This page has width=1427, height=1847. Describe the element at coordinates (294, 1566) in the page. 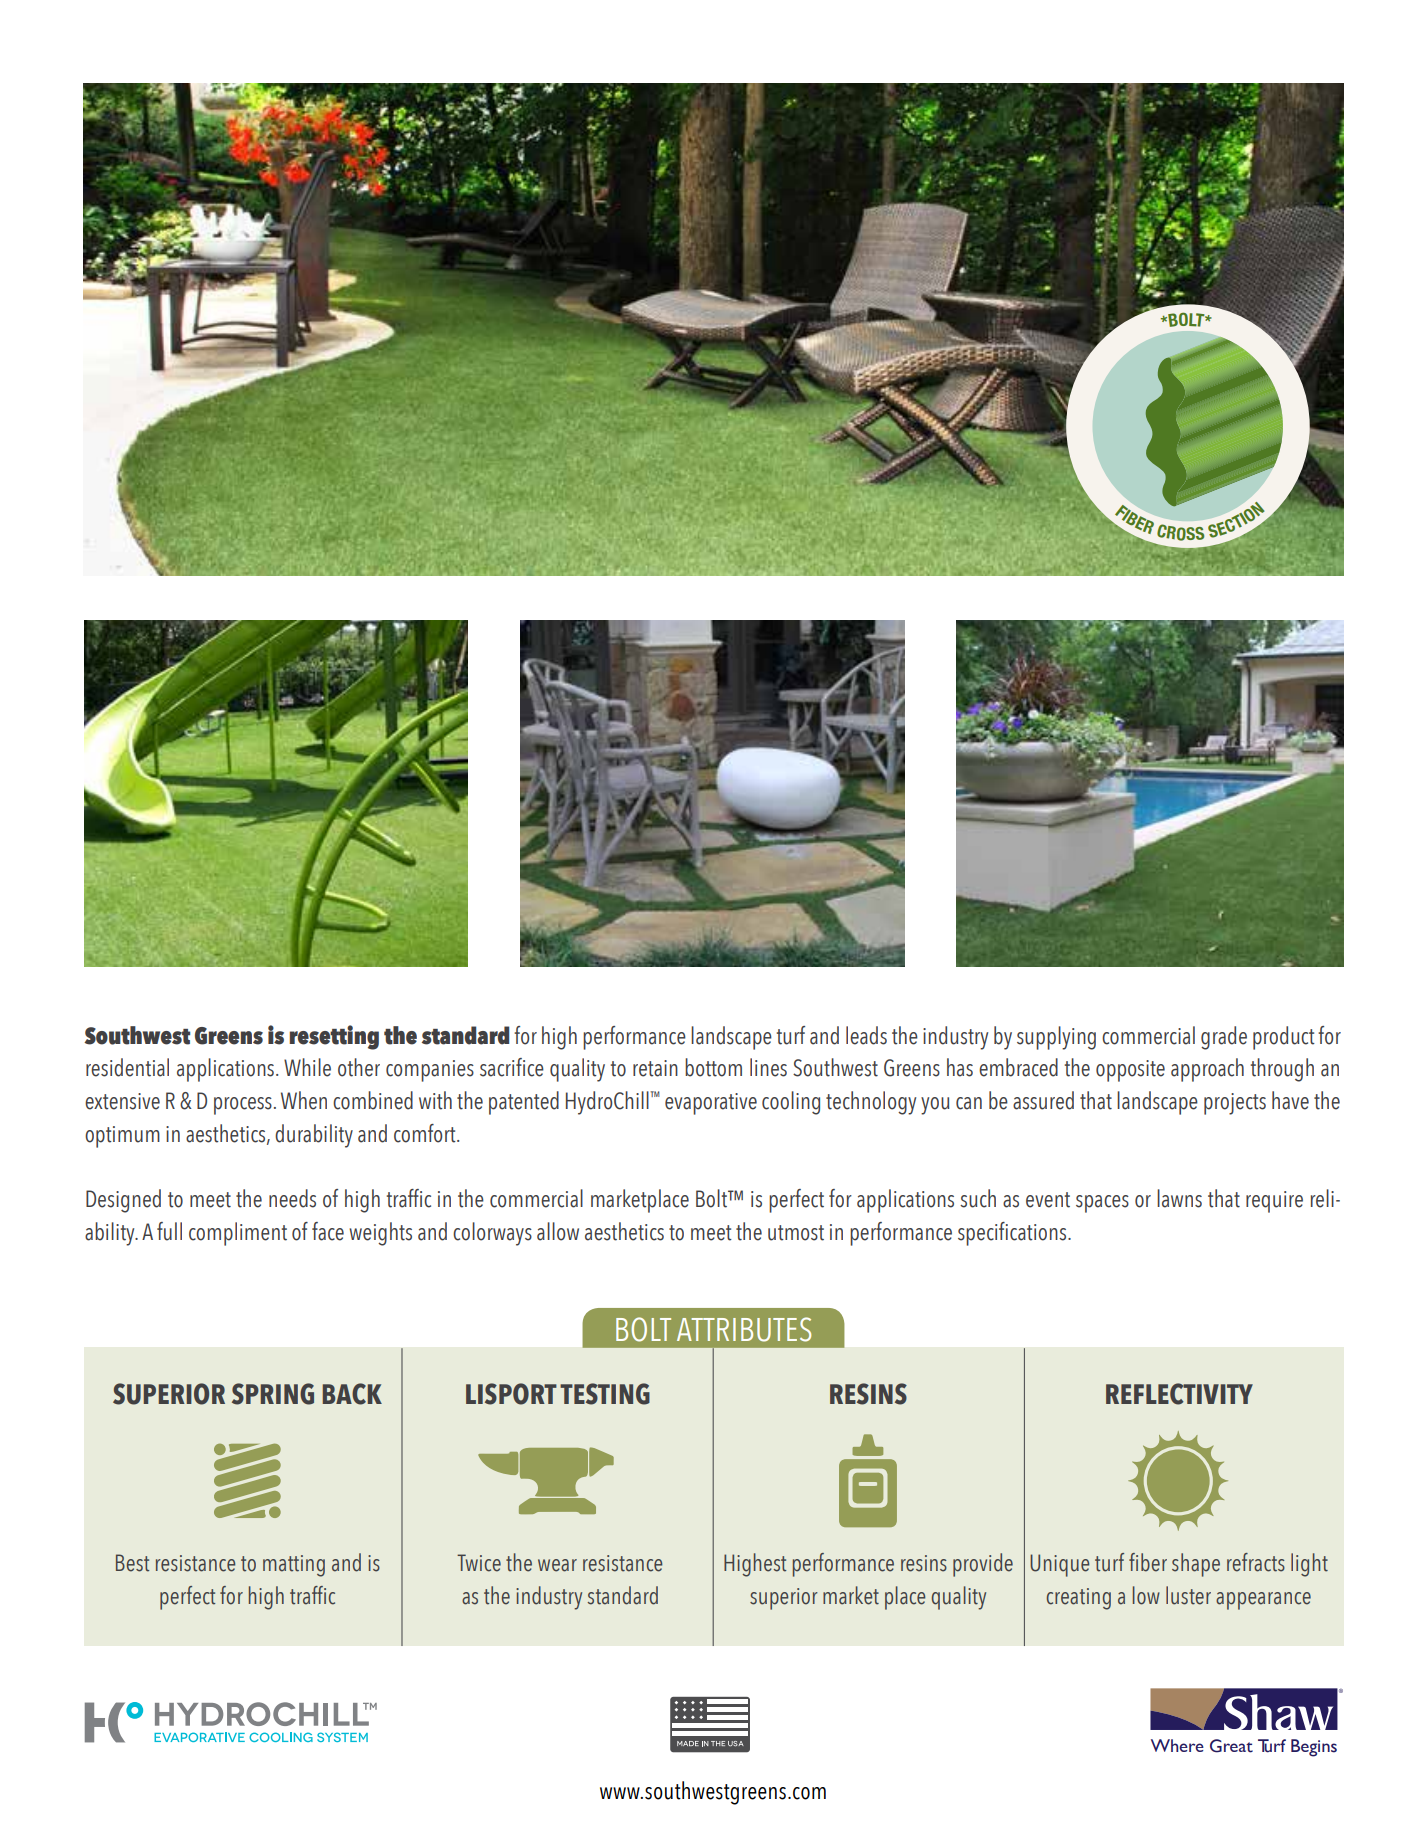

I see `matting` at that location.
